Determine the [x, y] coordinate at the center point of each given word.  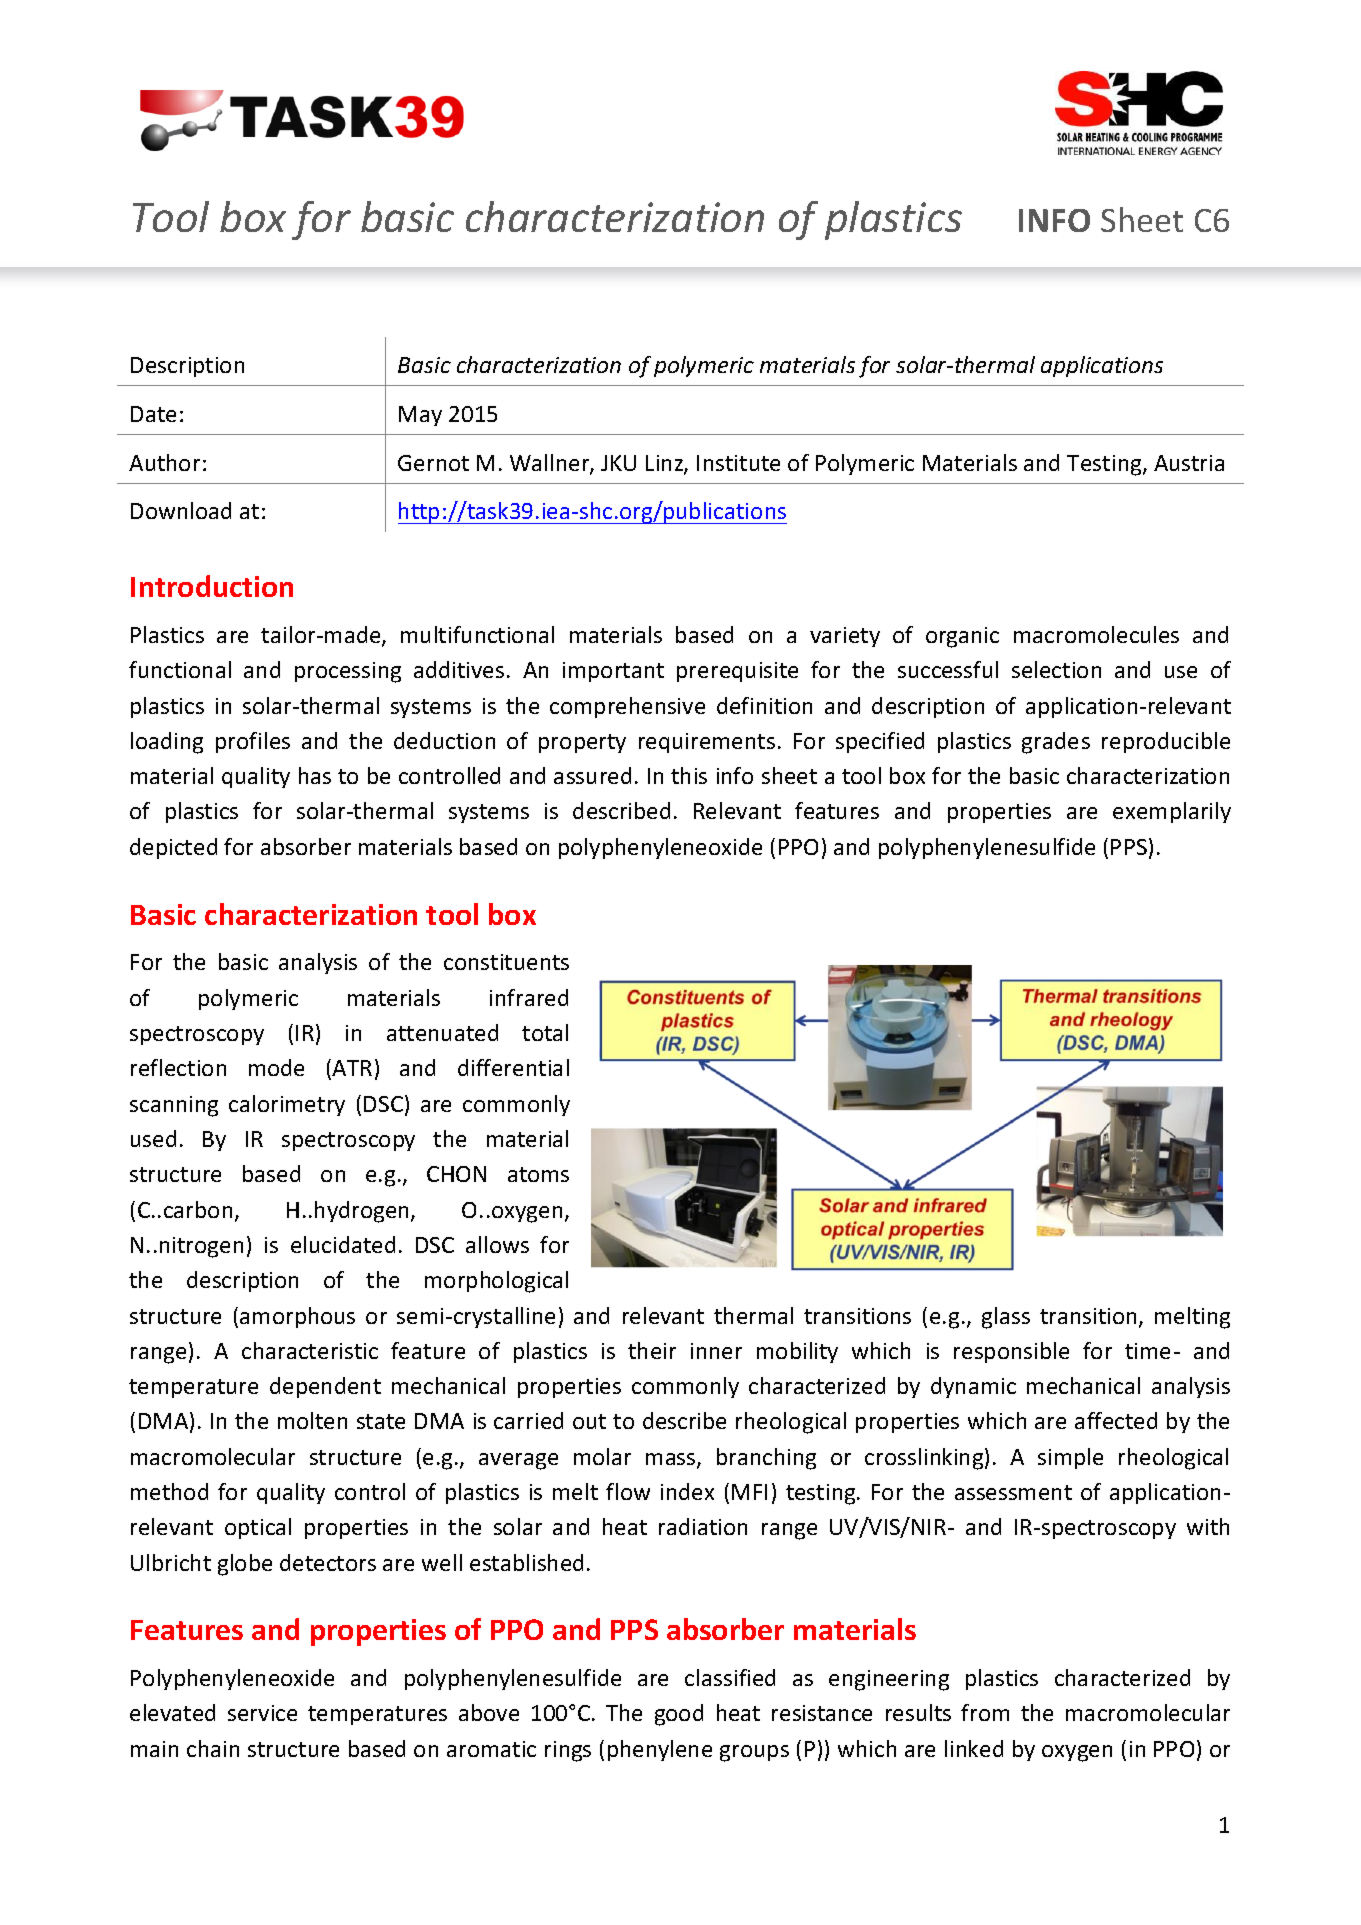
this [689, 775]
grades [1056, 743]
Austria [1189, 463]
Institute [738, 463]
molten [312, 1420]
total [545, 1032]
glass [1006, 1318]
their [652, 1350]
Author [164, 462]
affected [1116, 1420]
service [262, 1713]
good [679, 1715]
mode [276, 1067]
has [315, 775]
